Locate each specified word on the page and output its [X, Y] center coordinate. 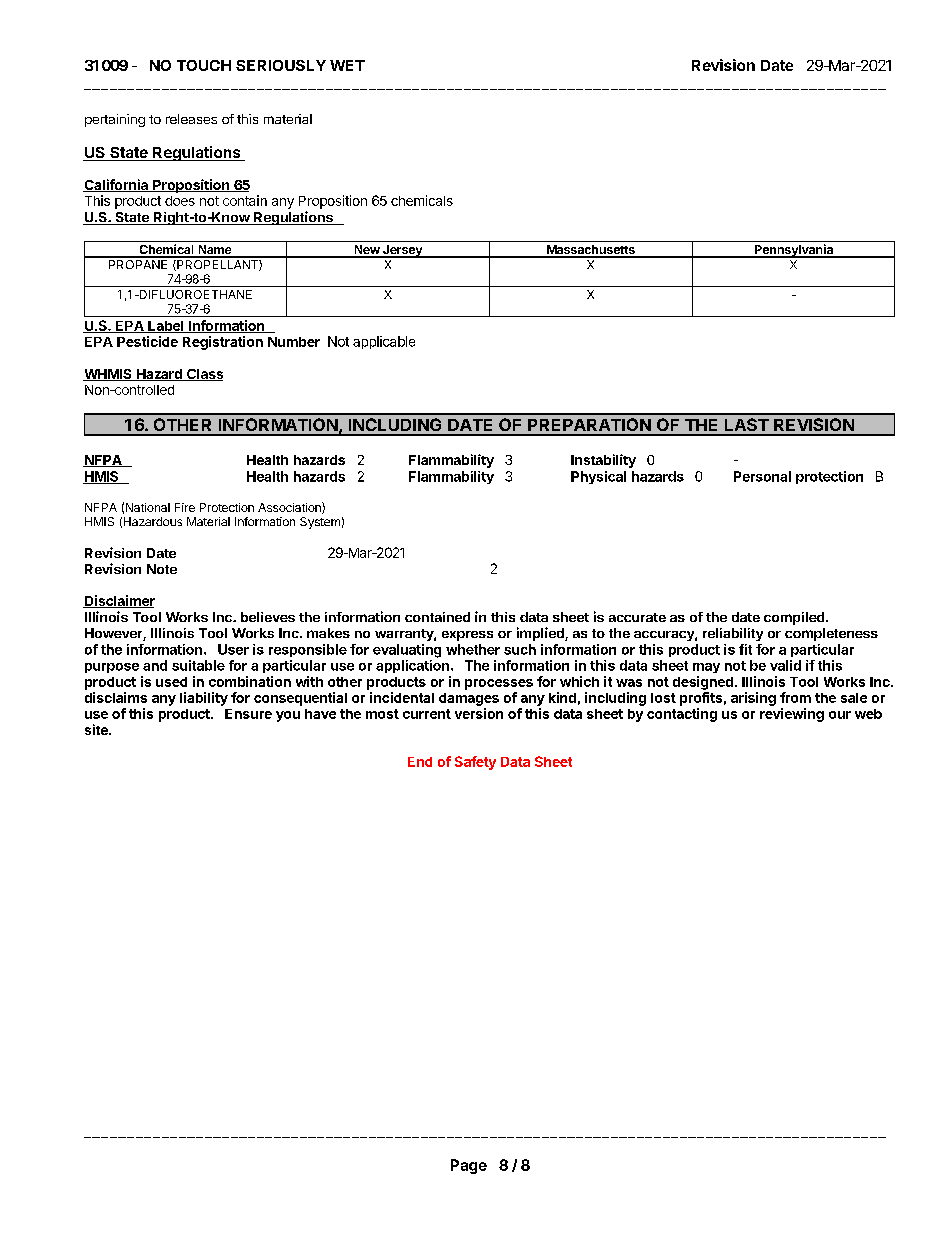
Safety [475, 763]
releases [191, 119]
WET [347, 65]
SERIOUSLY [281, 65]
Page [469, 1166]
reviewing [792, 715]
